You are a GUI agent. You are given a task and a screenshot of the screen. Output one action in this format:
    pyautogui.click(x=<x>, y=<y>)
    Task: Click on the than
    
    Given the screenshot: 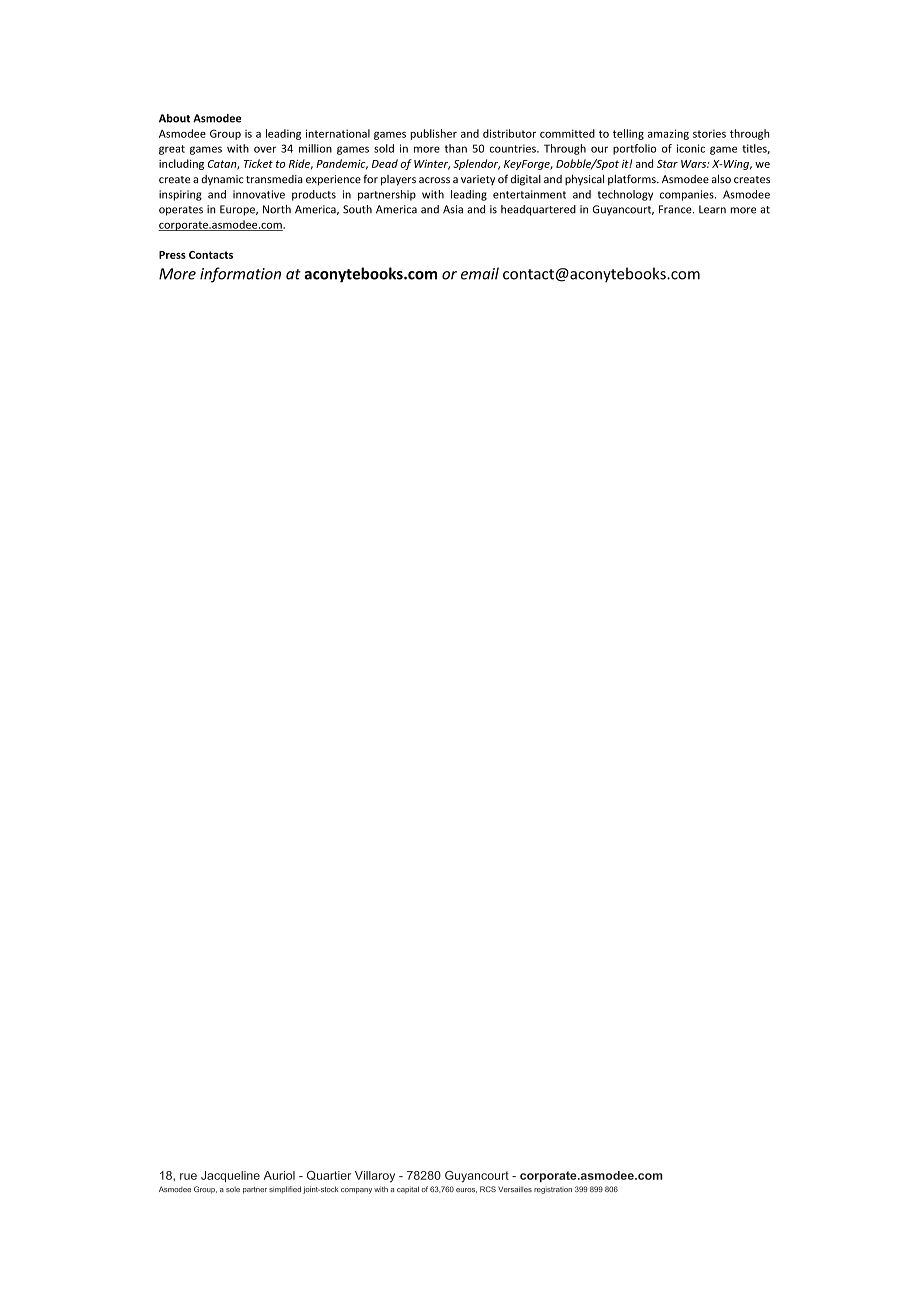 What is the action you would take?
    pyautogui.click(x=456, y=148)
